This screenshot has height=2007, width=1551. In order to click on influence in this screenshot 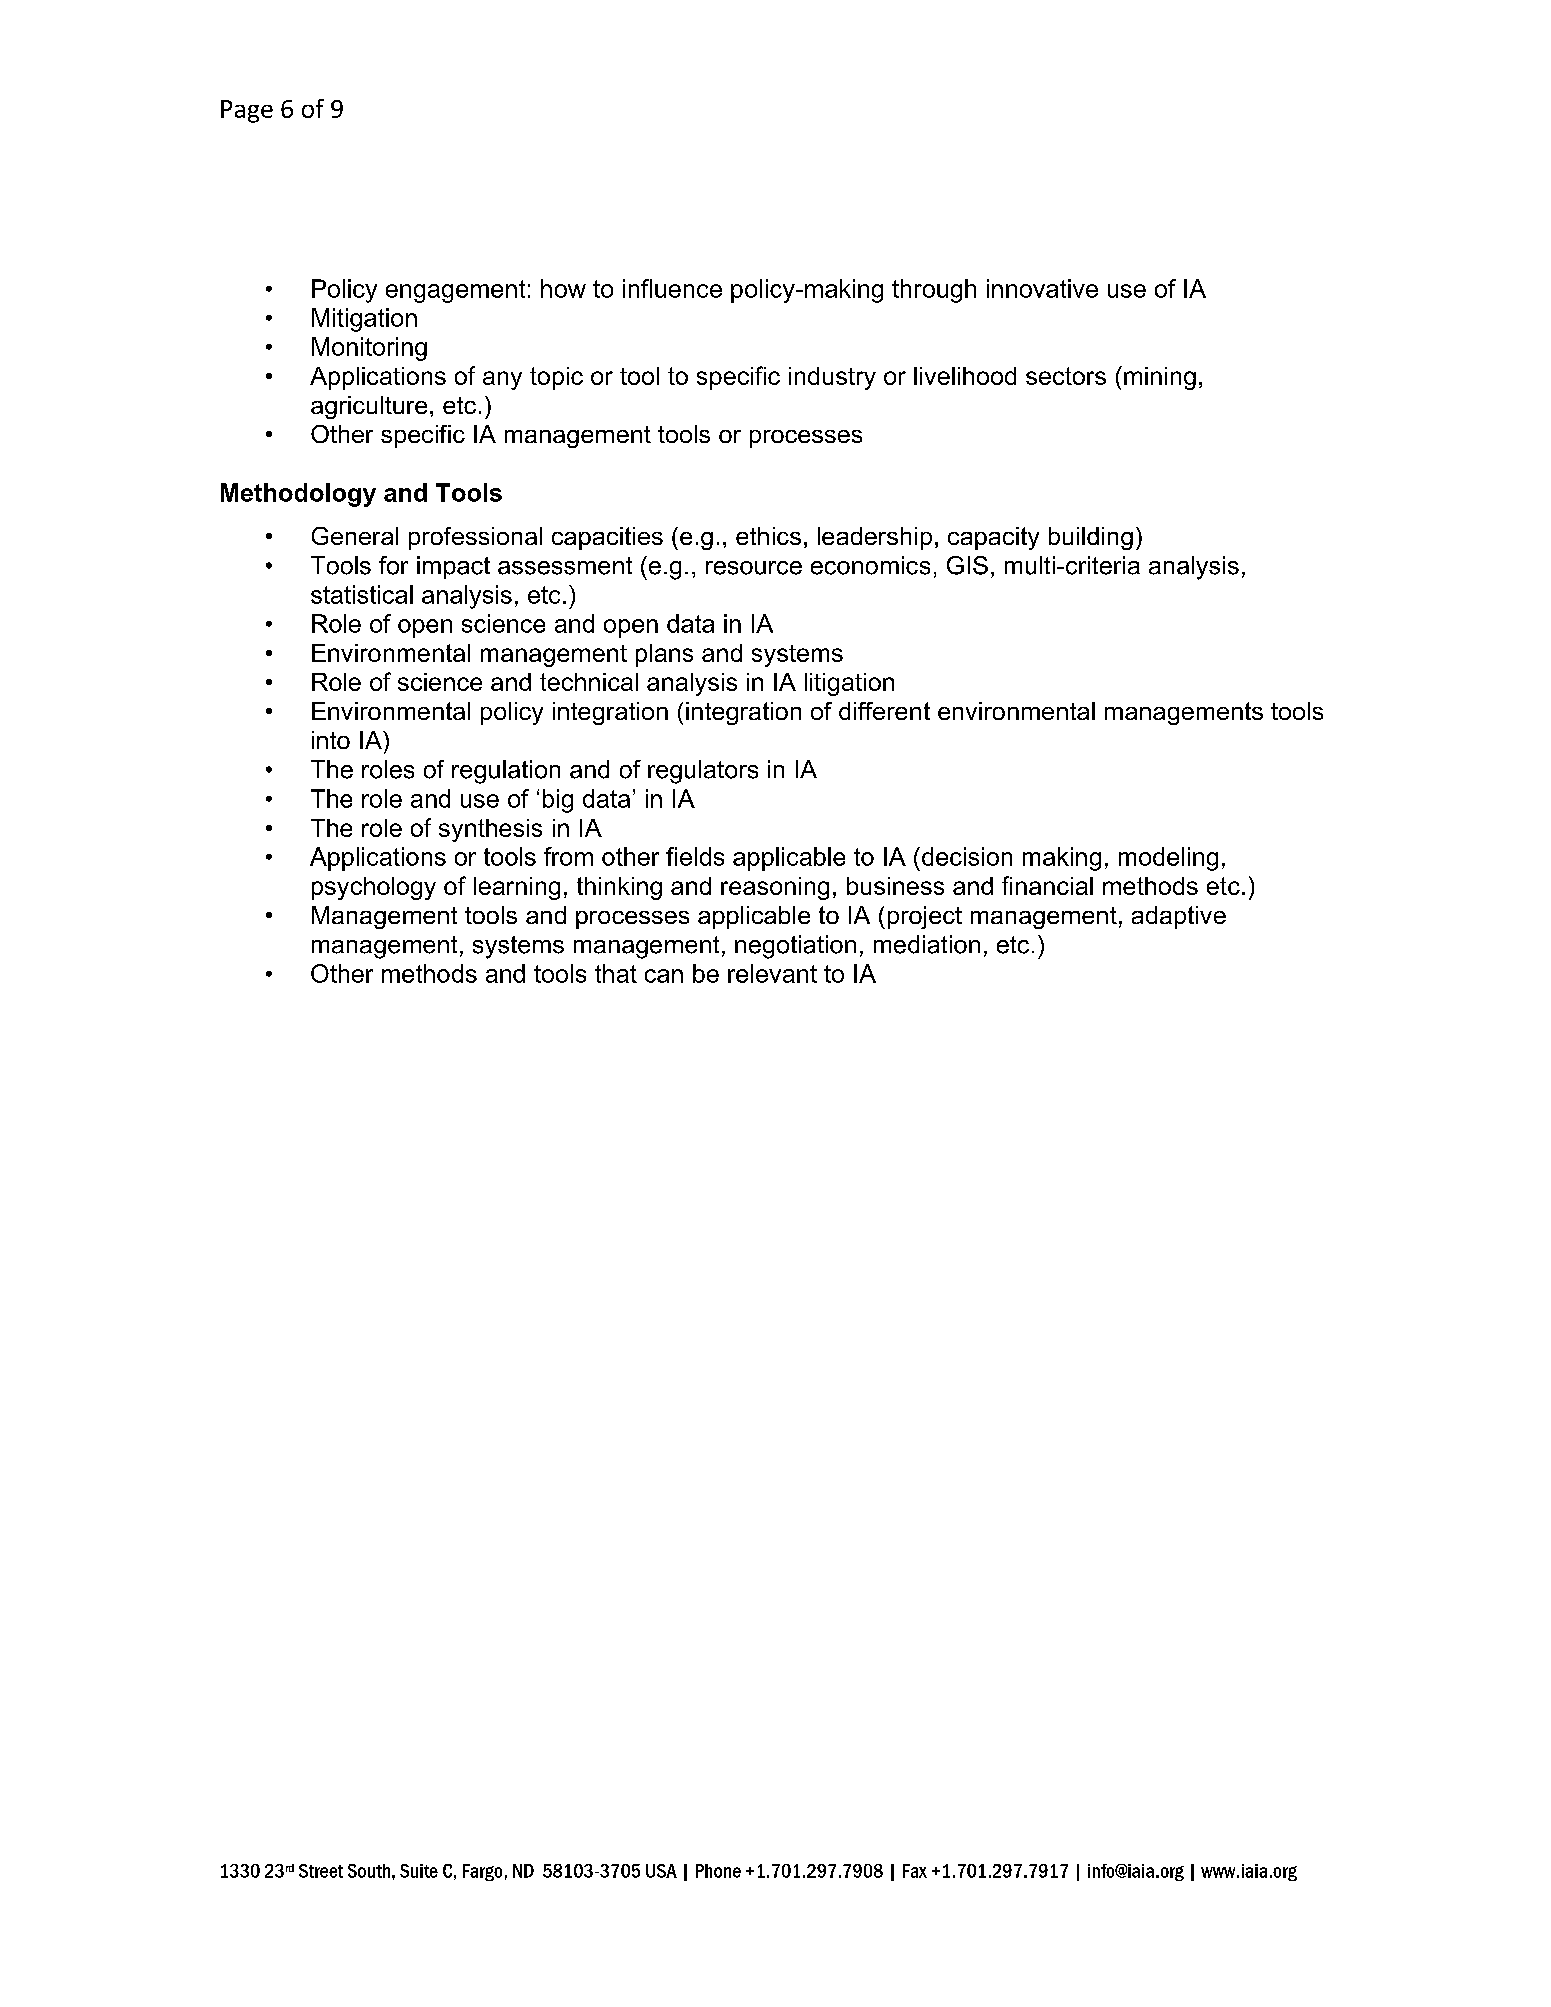, I will do `click(672, 288)`.
